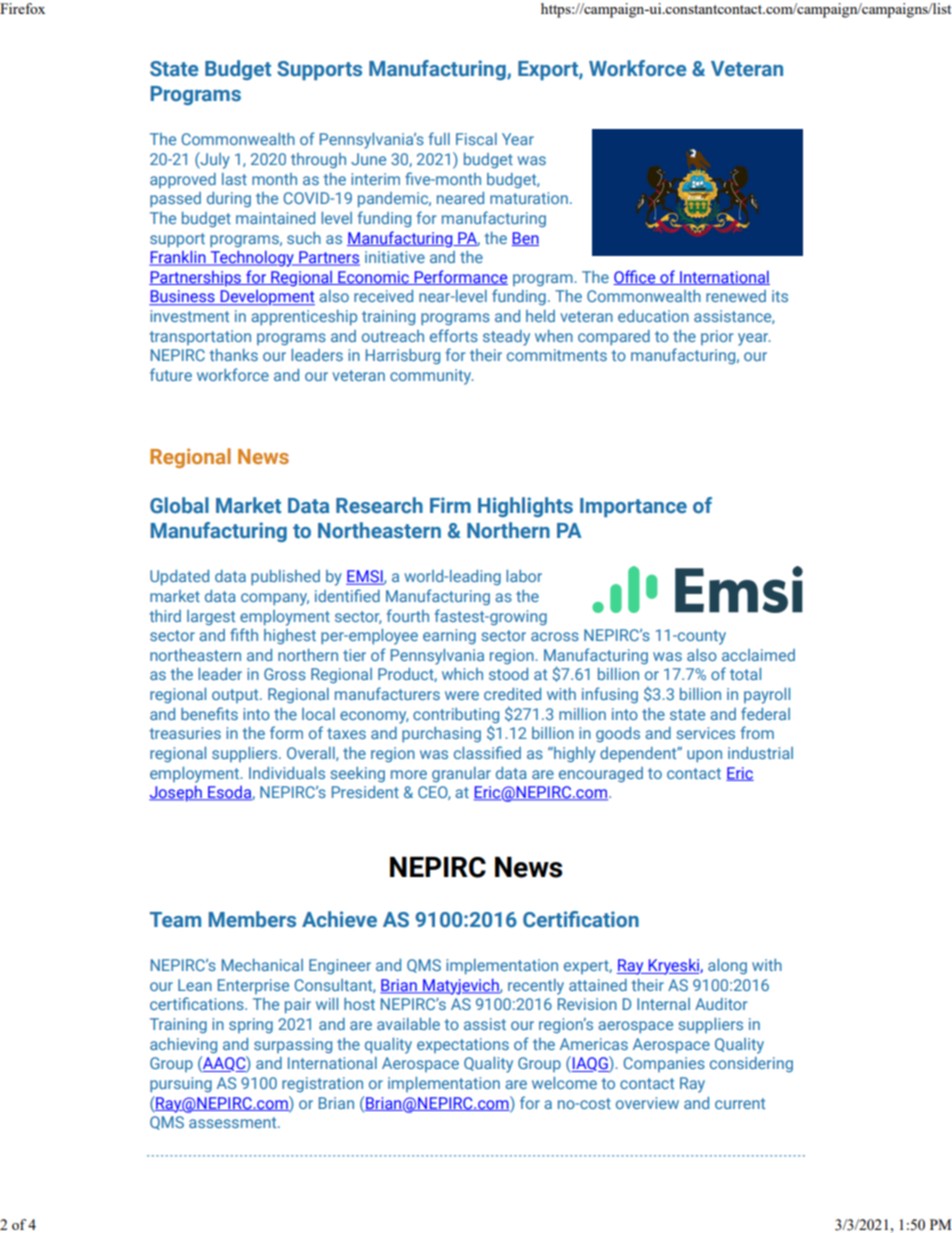  Describe the element at coordinates (179, 578) in the page. I see `Updated` at that location.
